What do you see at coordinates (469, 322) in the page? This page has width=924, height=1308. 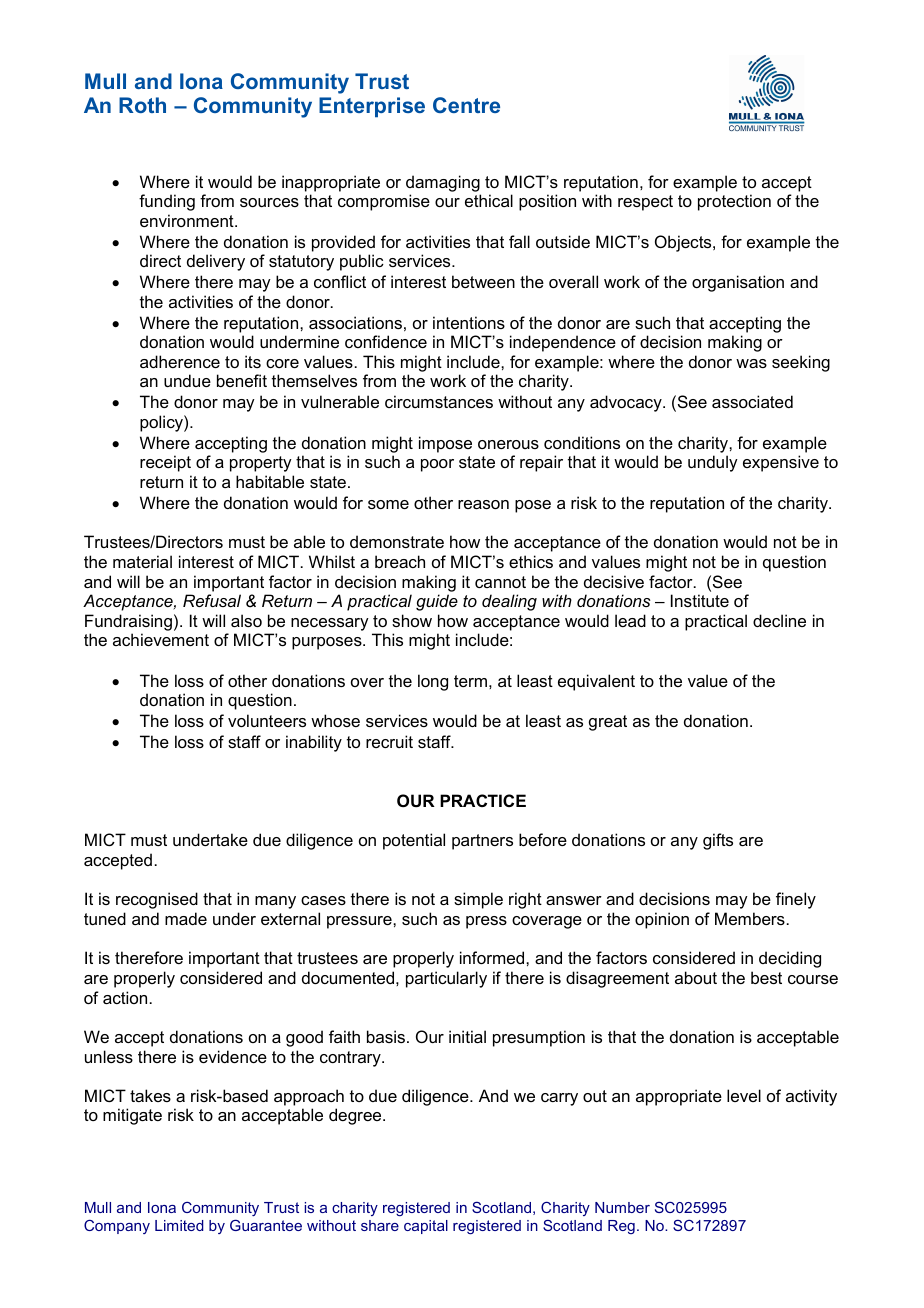 I see `intentions` at bounding box center [469, 322].
